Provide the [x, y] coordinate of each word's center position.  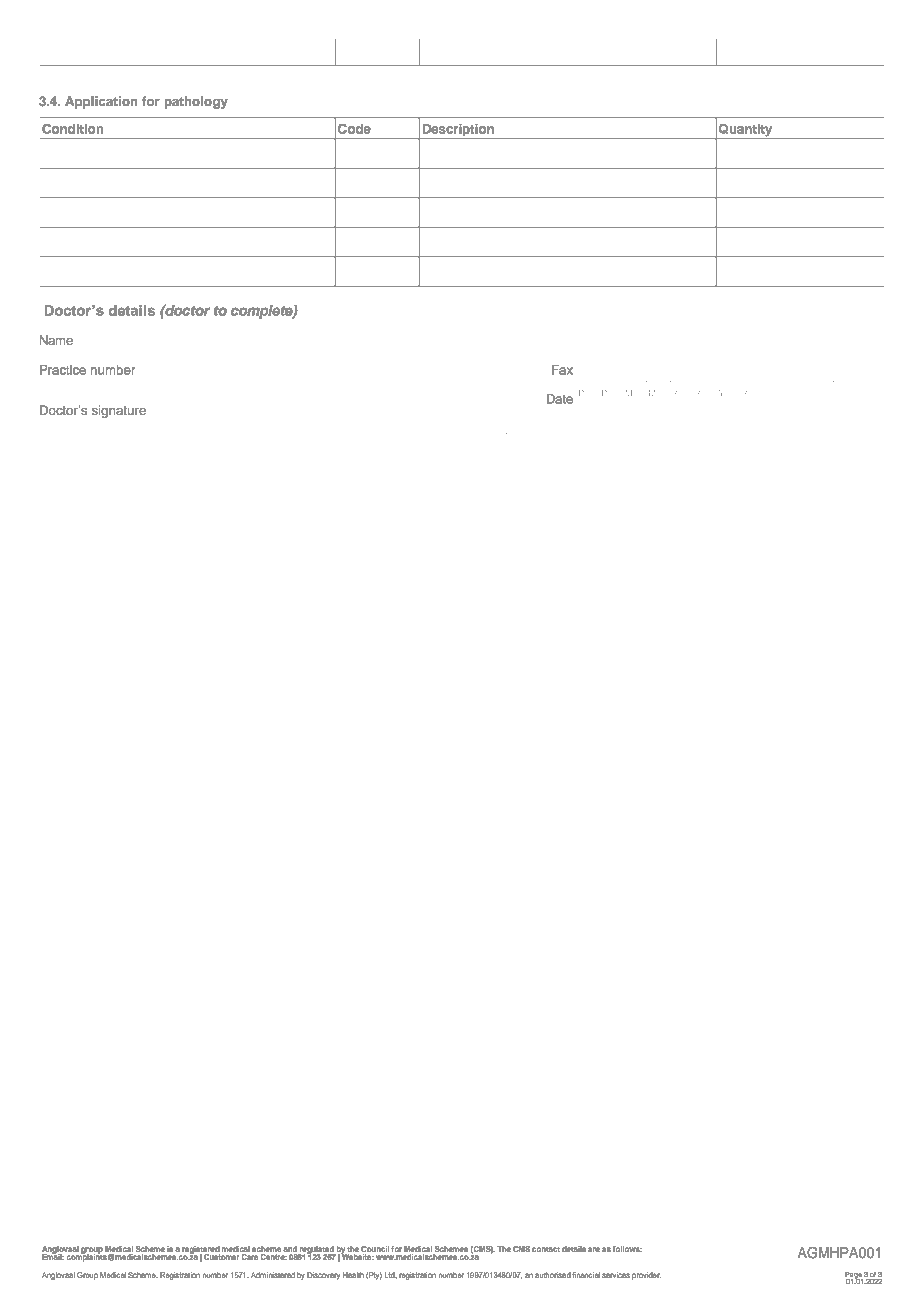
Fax [562, 370]
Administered [273, 1275]
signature [119, 411]
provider [646, 1276]
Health [353, 1275]
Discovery [323, 1276]
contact [546, 1249]
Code [354, 129]
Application [101, 102]
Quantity [746, 131]
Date [560, 399]
